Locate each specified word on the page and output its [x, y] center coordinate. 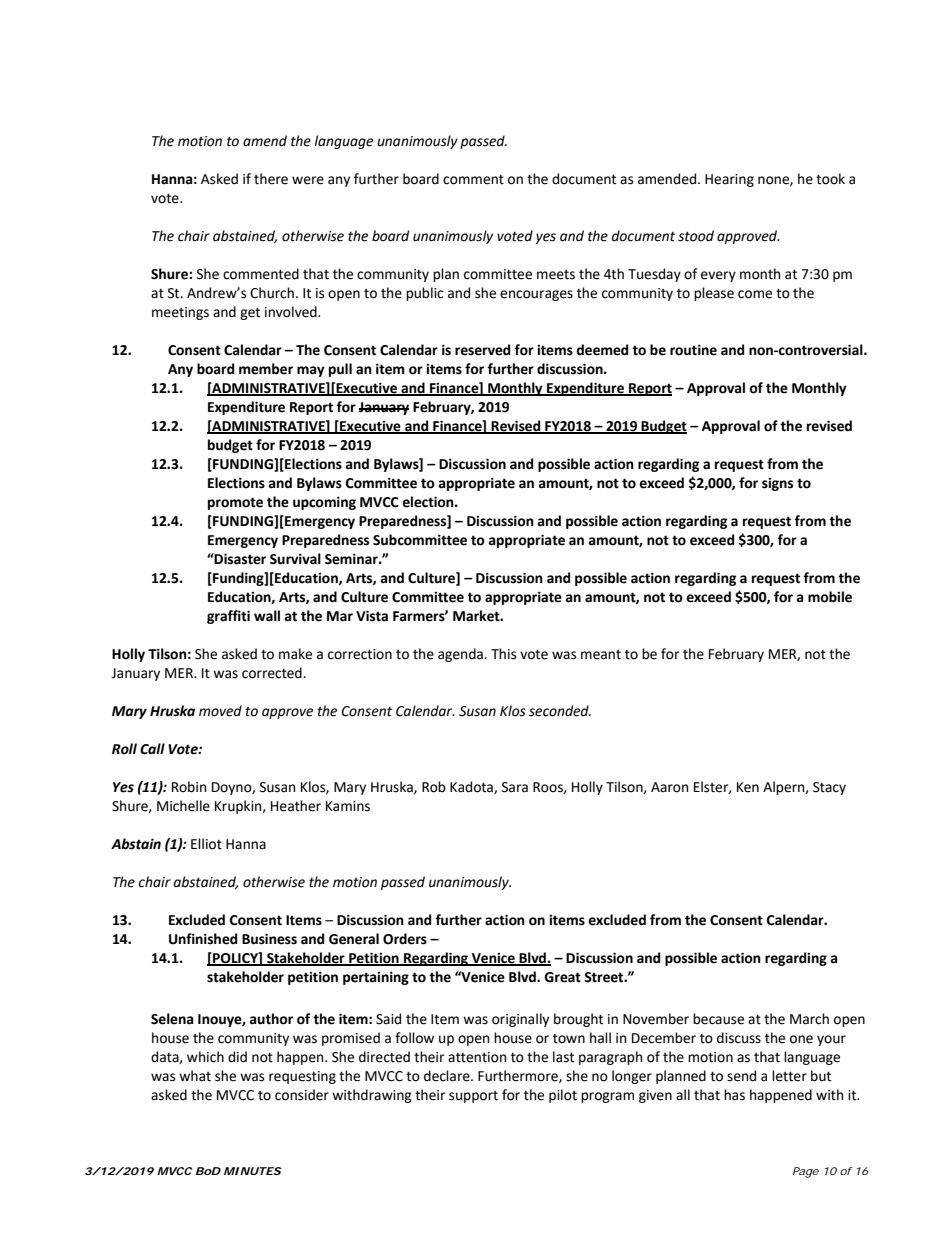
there [271, 179]
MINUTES [253, 1171]
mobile [830, 597]
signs [777, 484]
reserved [482, 350]
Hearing [729, 180]
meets [556, 275]
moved [220, 711]
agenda [461, 655]
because [718, 1019]
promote [235, 503]
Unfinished [203, 939]
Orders [405, 939]
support [473, 1097]
